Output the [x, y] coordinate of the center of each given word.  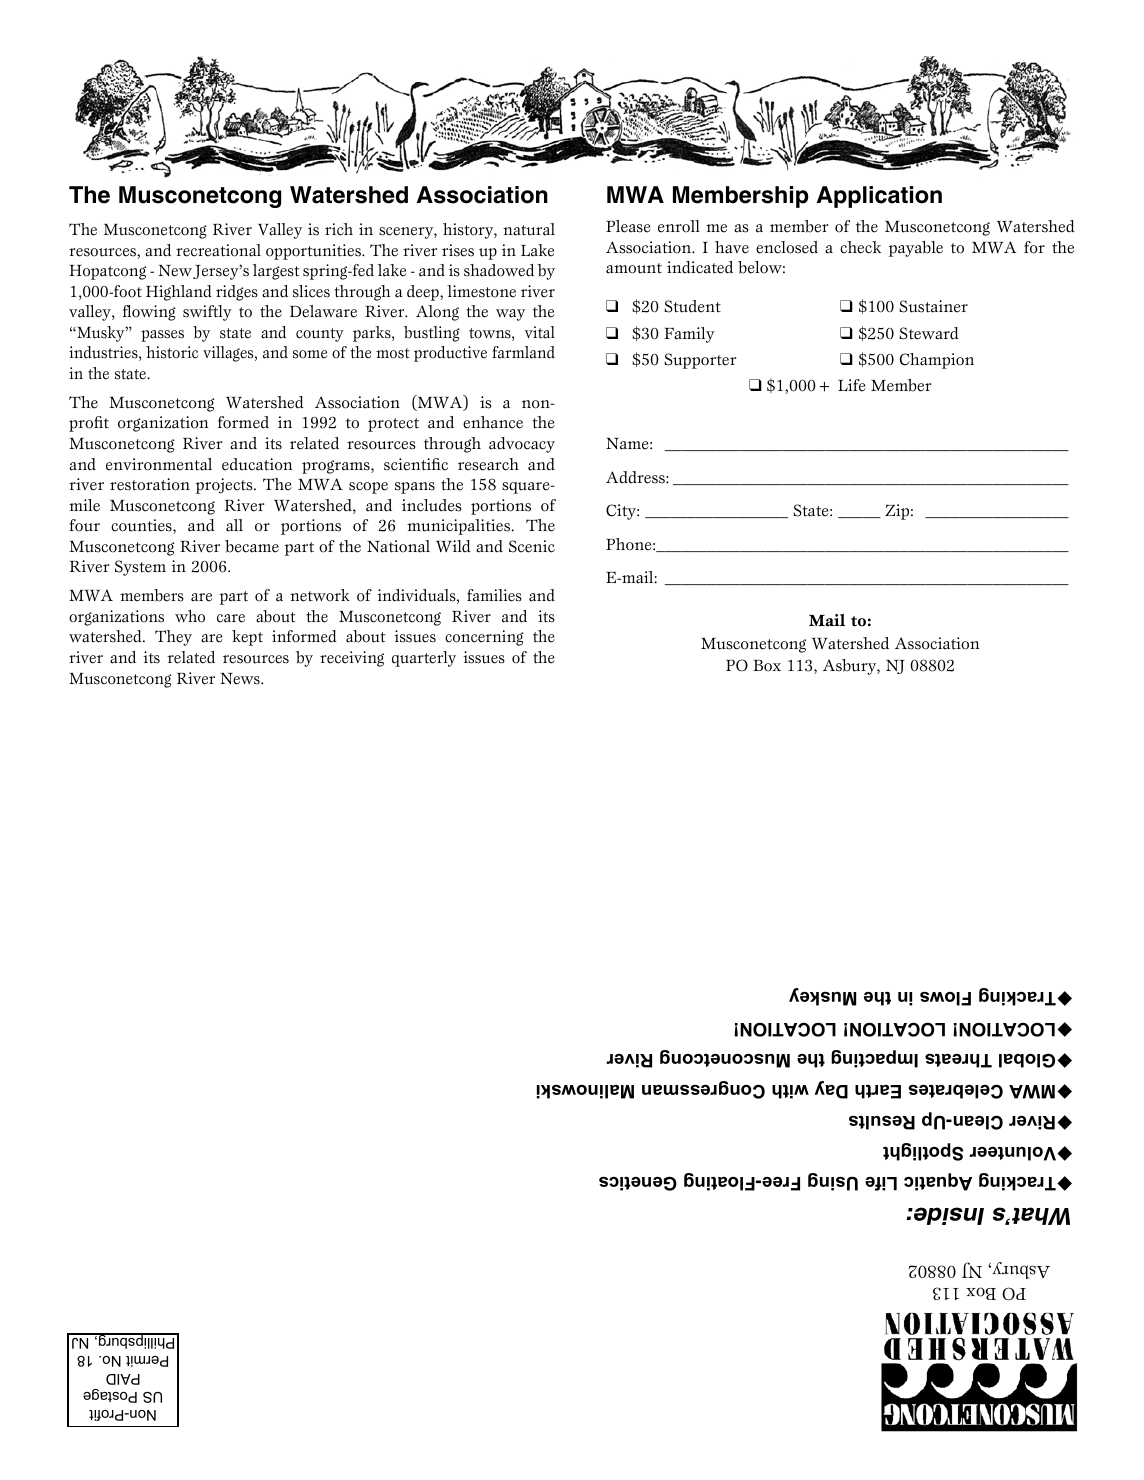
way [510, 315]
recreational [218, 250]
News [241, 679]
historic [172, 352]
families [494, 595]
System [140, 568]
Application [879, 197]
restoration [150, 484]
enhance [493, 422]
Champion [936, 361]
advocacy [522, 445]
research [488, 464]
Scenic [532, 546]
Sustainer [933, 306]
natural [529, 229]
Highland [179, 293]
